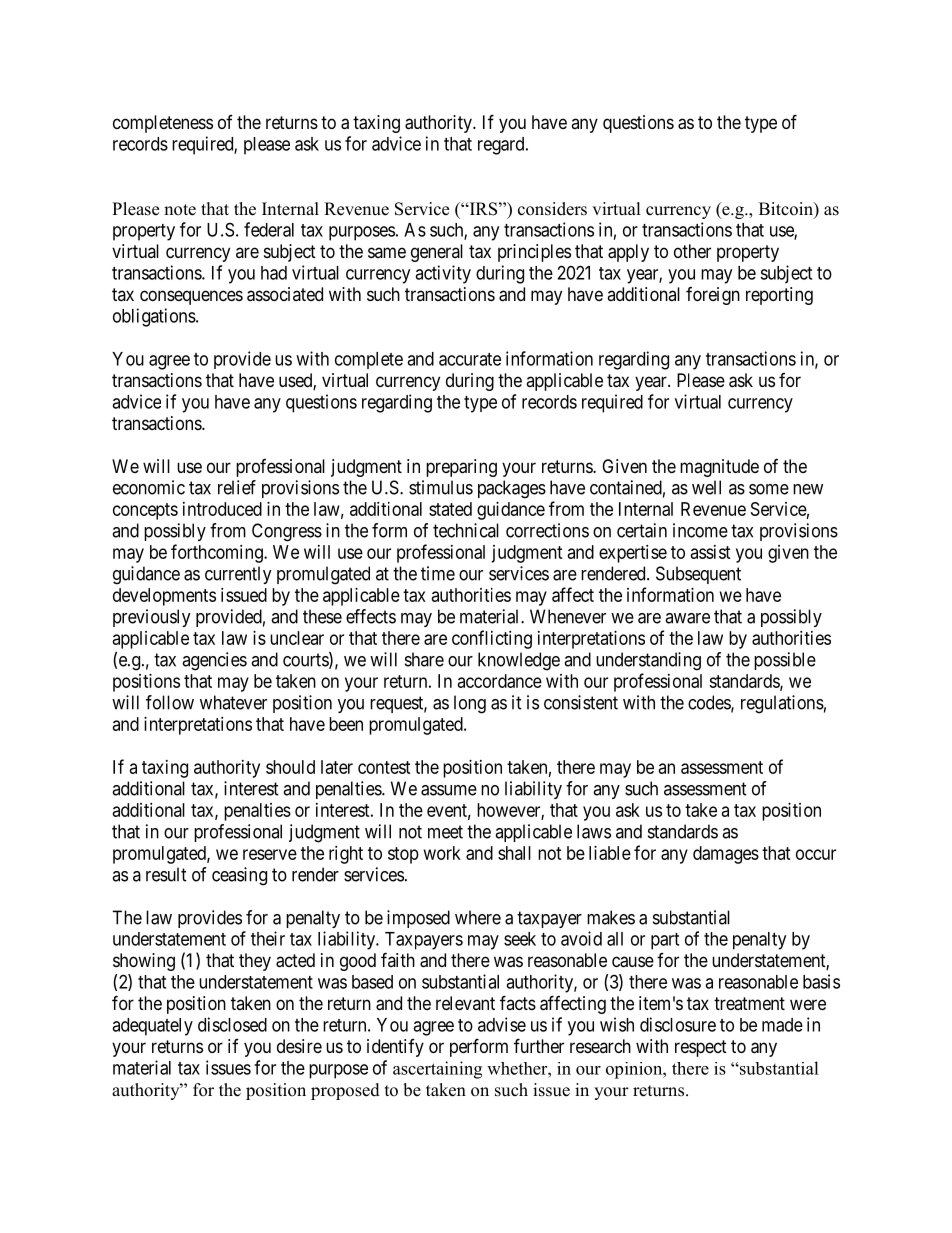 Image resolution: width=952 pixels, height=1233 pixels. Describe the element at coordinates (701, 1048) in the page. I see `respect` at that location.
